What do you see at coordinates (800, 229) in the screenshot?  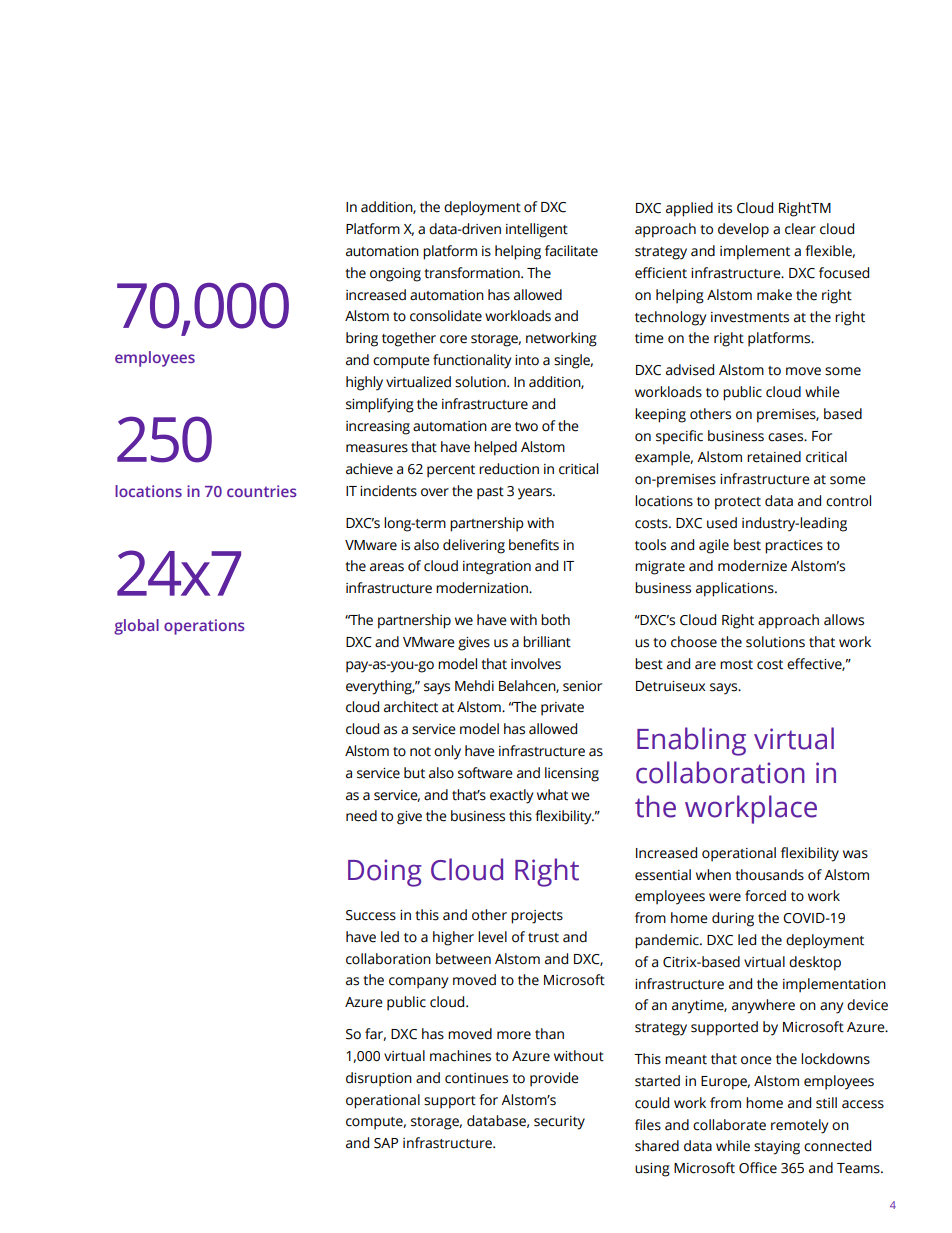 I see `clear` at bounding box center [800, 229].
